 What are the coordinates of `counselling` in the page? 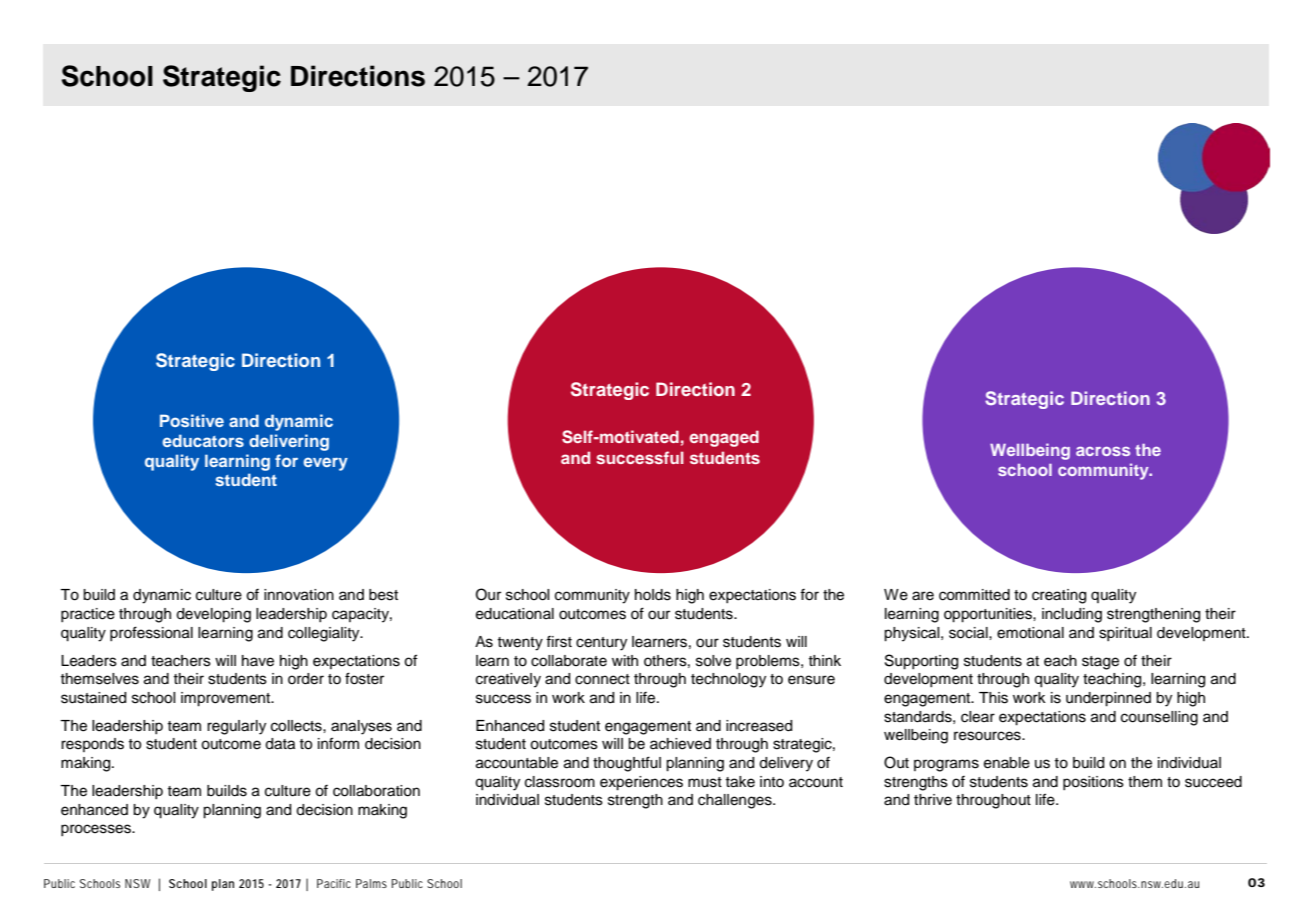 It's located at (1159, 718).
